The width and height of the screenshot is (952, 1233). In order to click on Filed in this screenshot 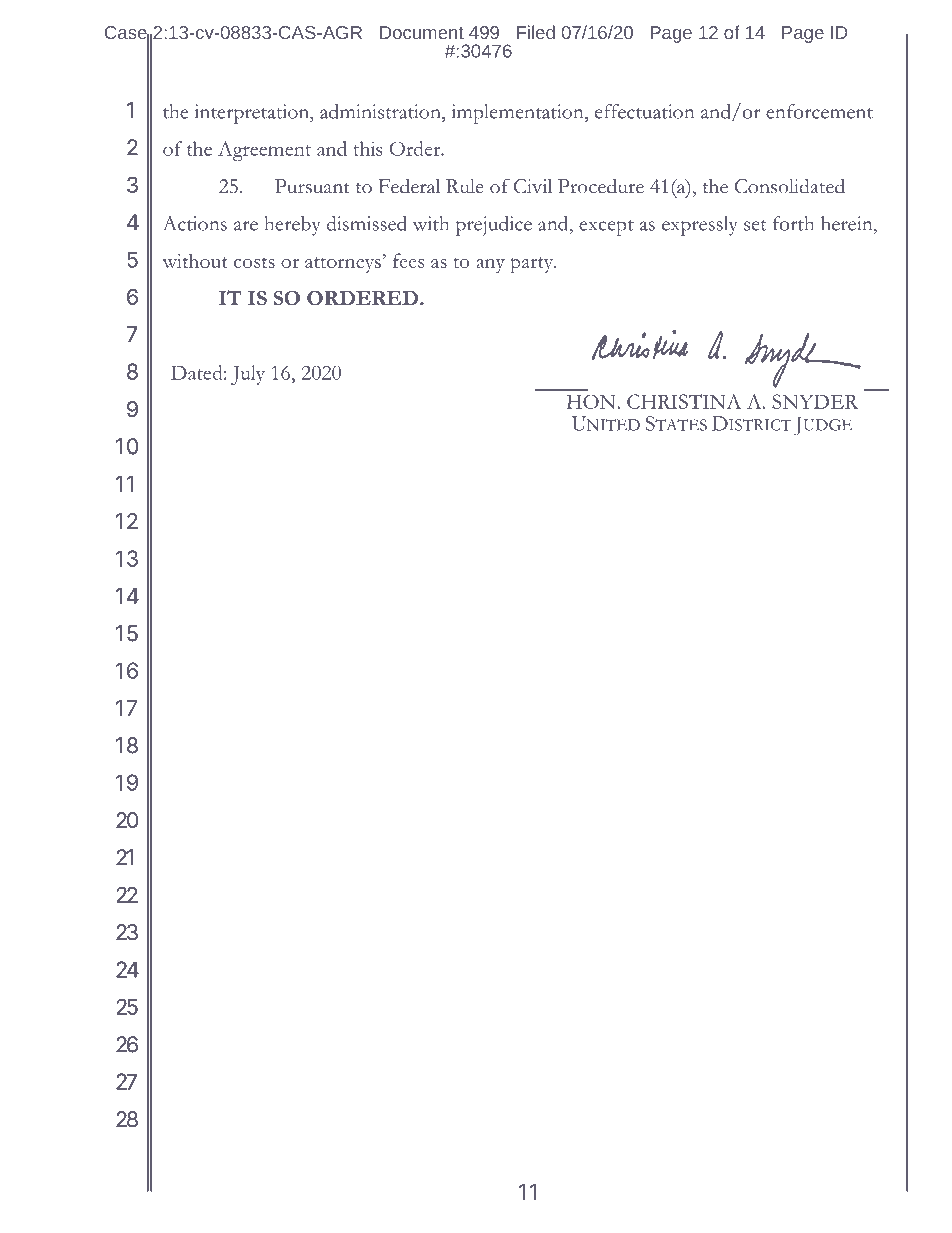, I will do `click(536, 32)`.
